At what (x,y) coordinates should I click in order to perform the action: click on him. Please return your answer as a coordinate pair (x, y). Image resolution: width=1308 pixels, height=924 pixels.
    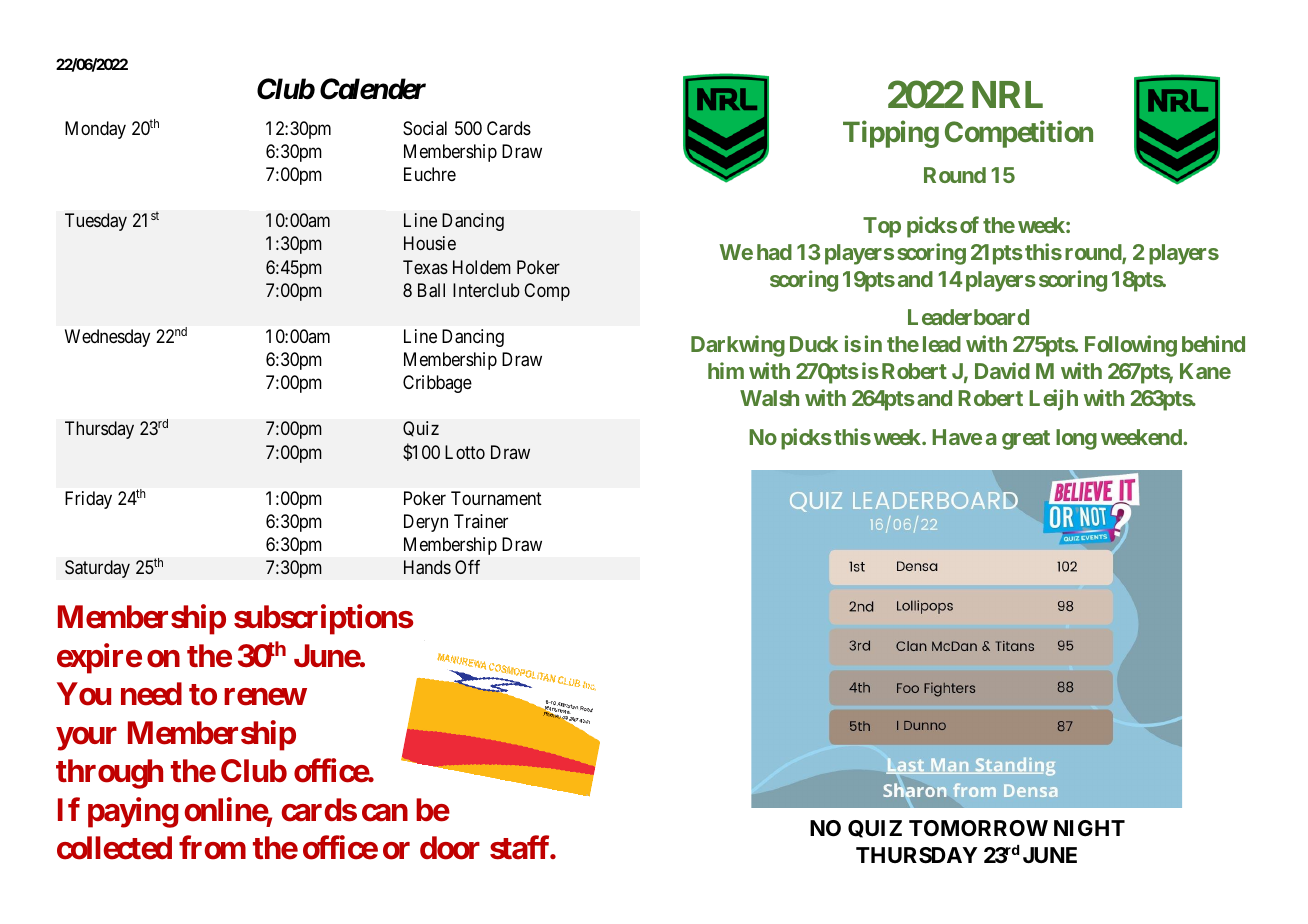
    Looking at the image, I should click on (726, 370).
